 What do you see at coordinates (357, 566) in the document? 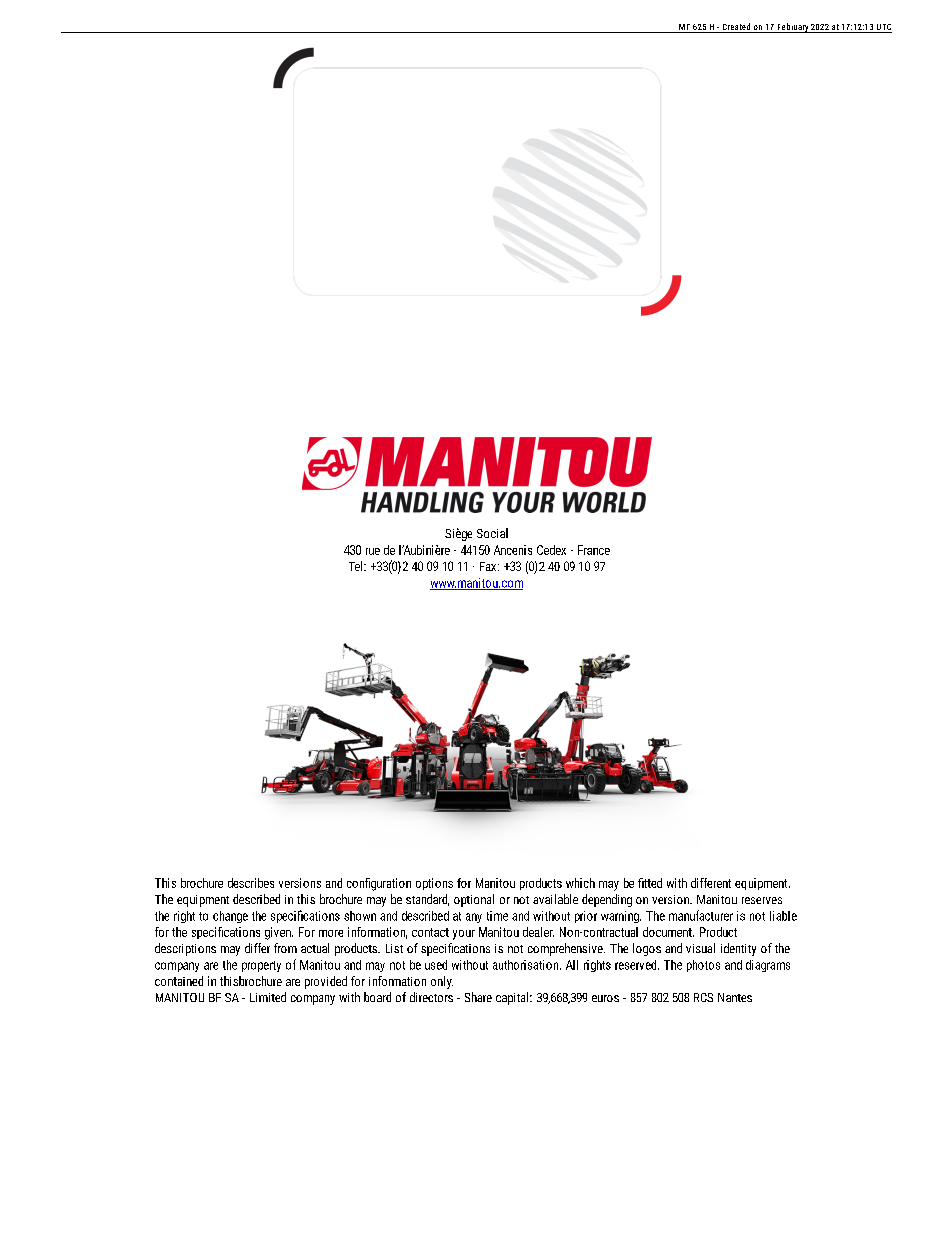
I see `Tel` at bounding box center [357, 566].
